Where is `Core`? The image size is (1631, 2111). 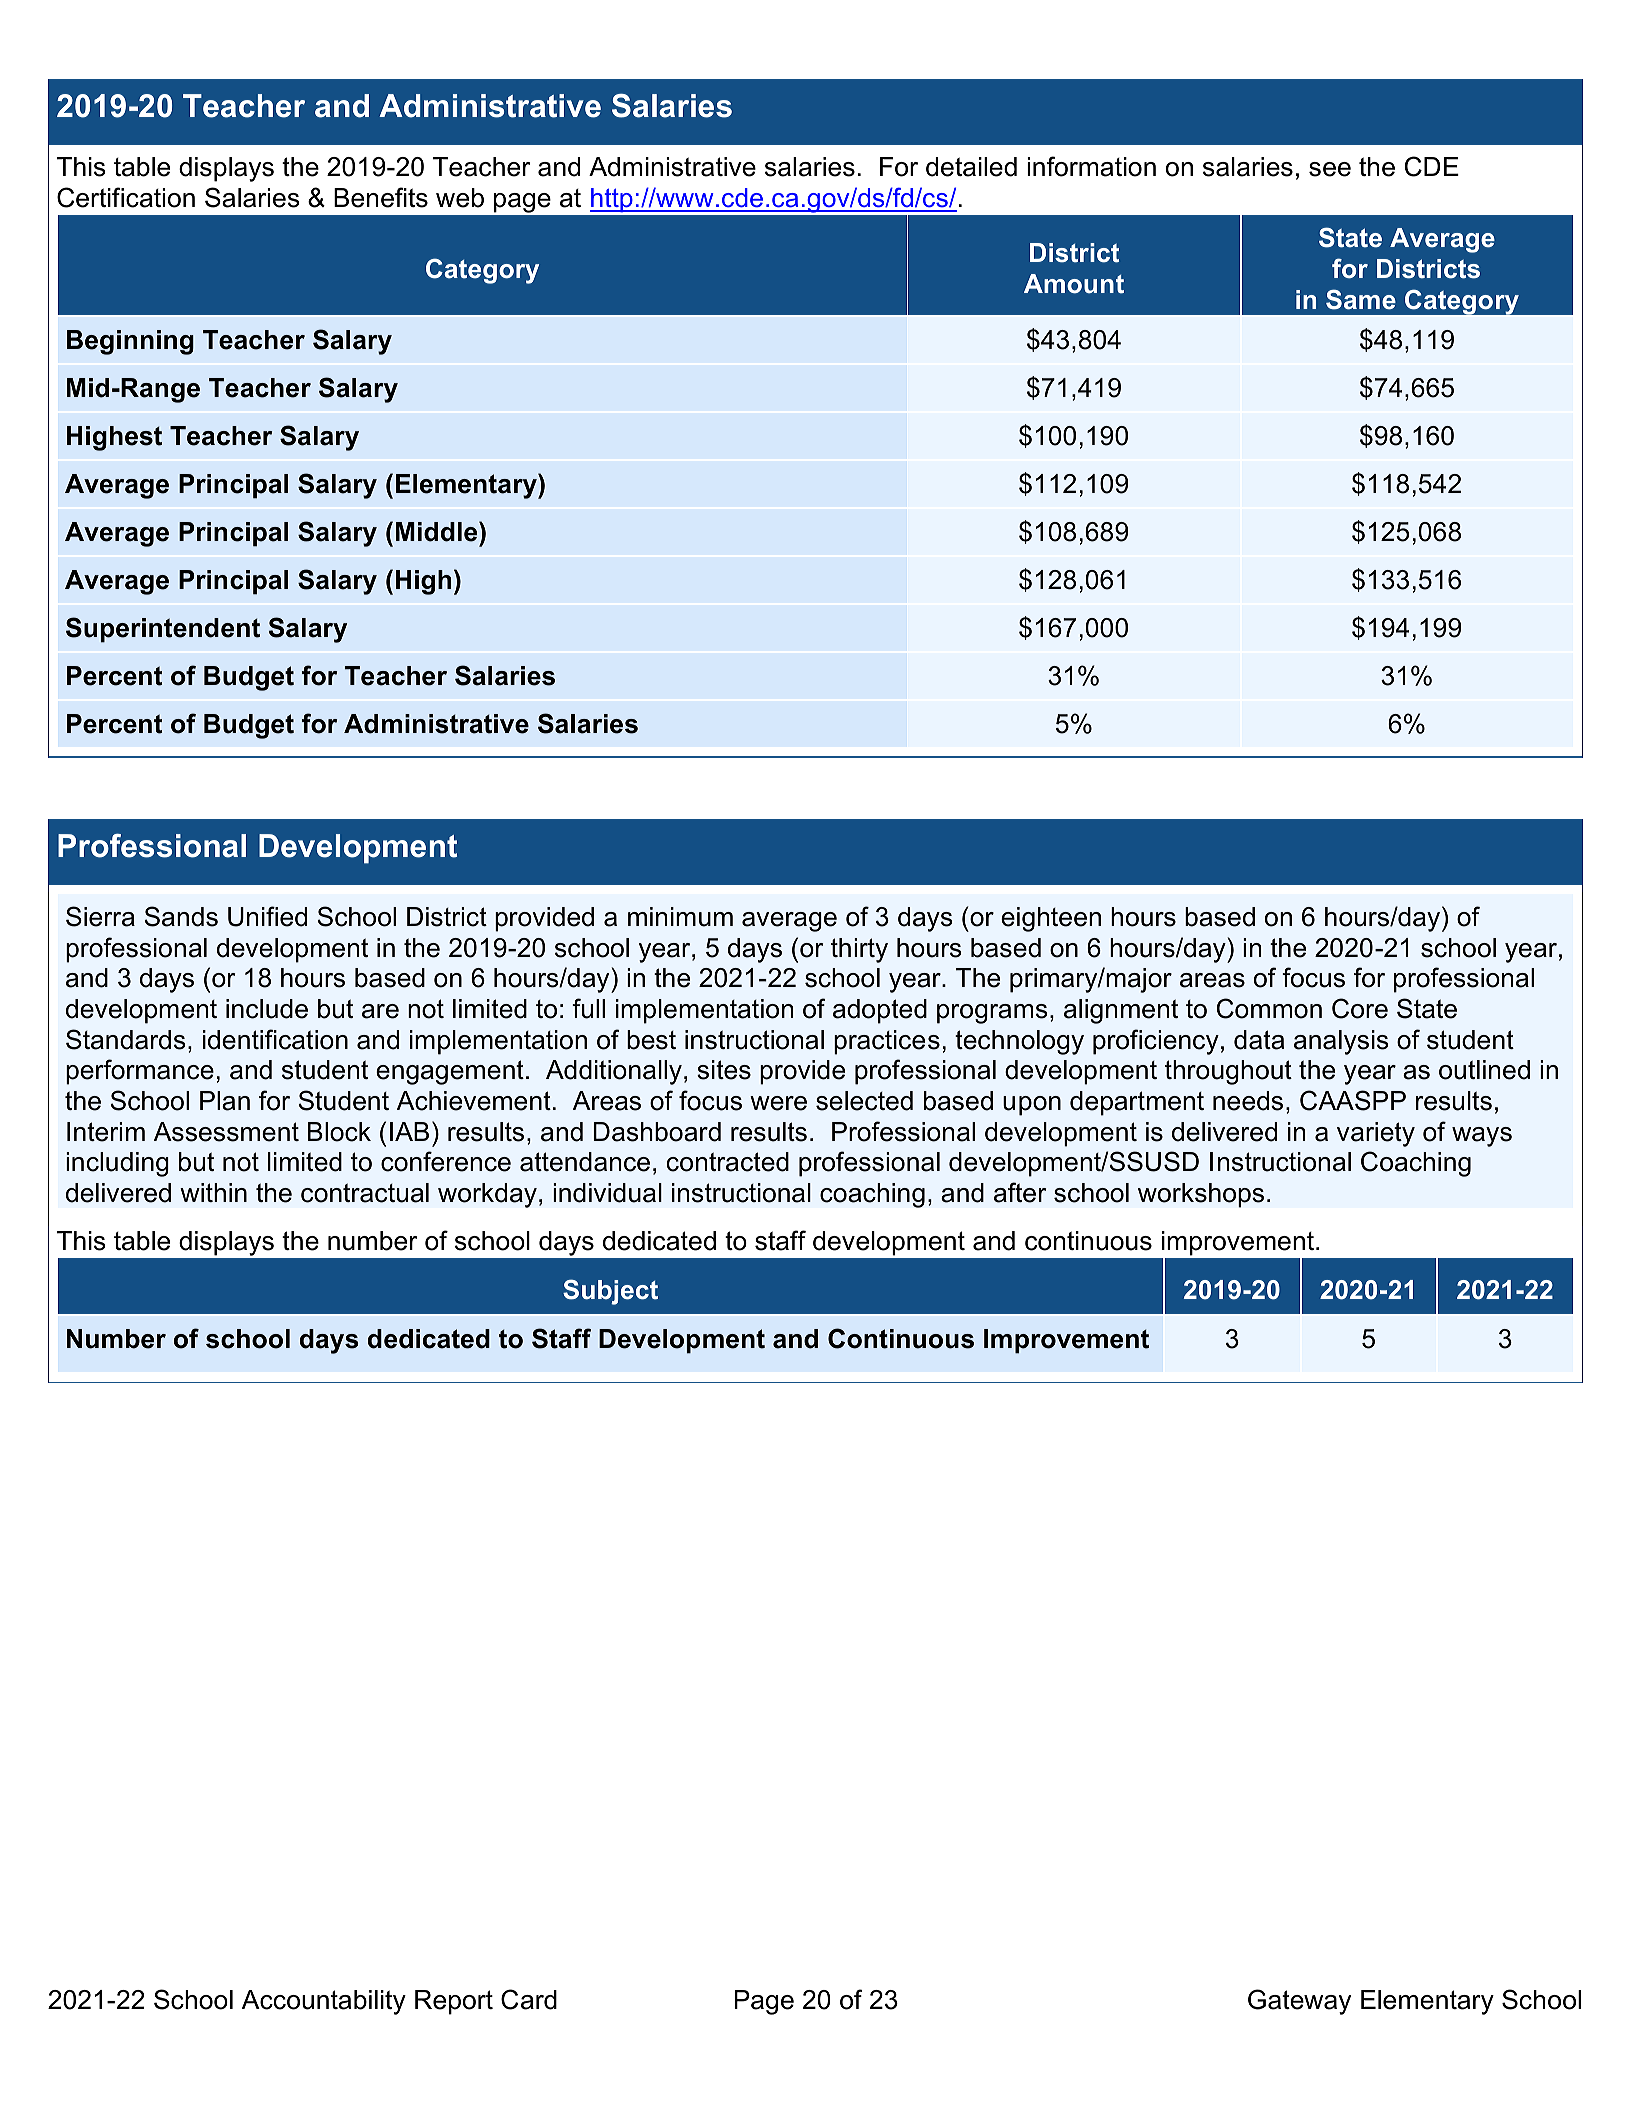
Core is located at coordinates (1360, 1008).
